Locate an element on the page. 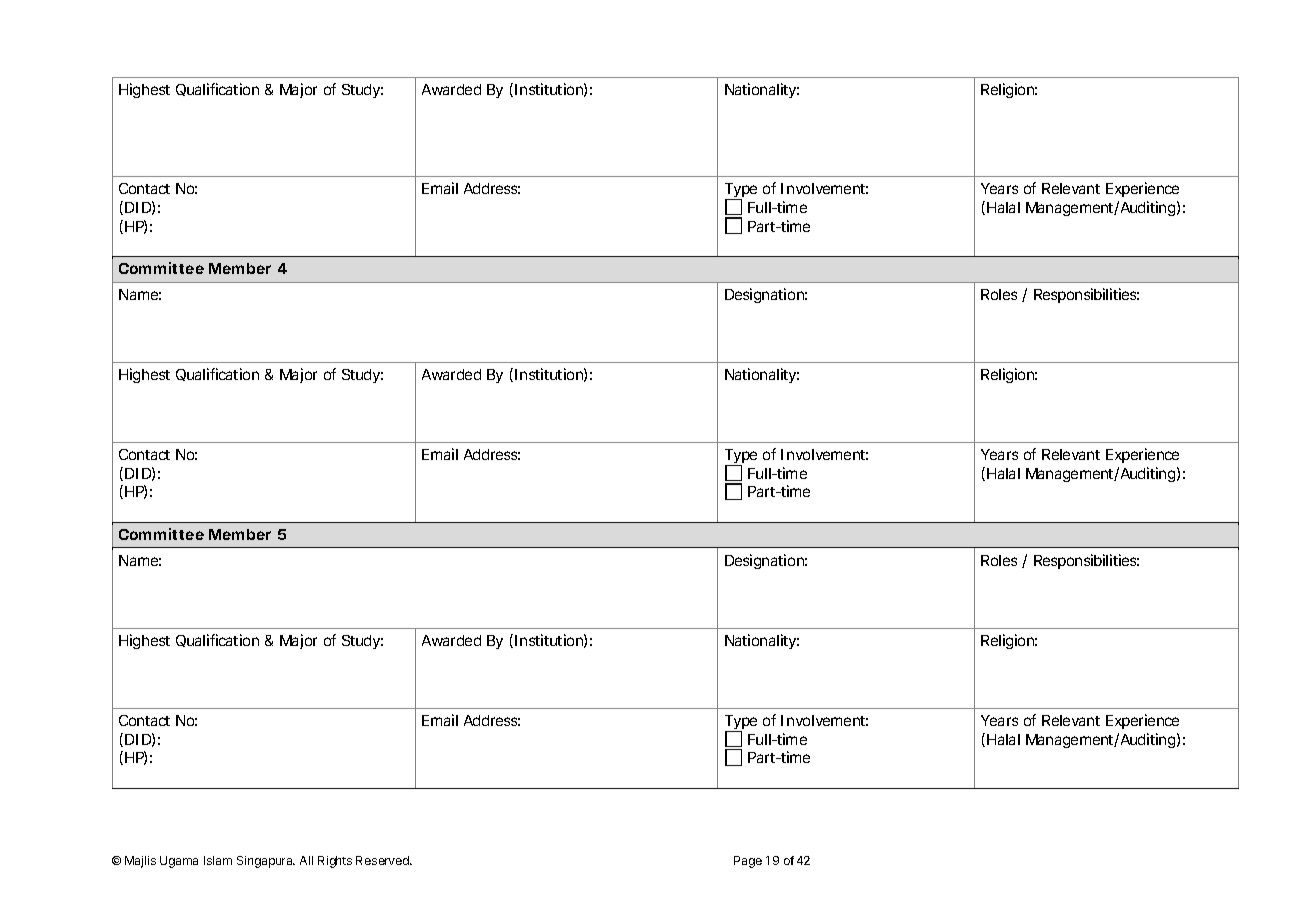 The image size is (1307, 924). Page is located at coordinates (748, 862).
